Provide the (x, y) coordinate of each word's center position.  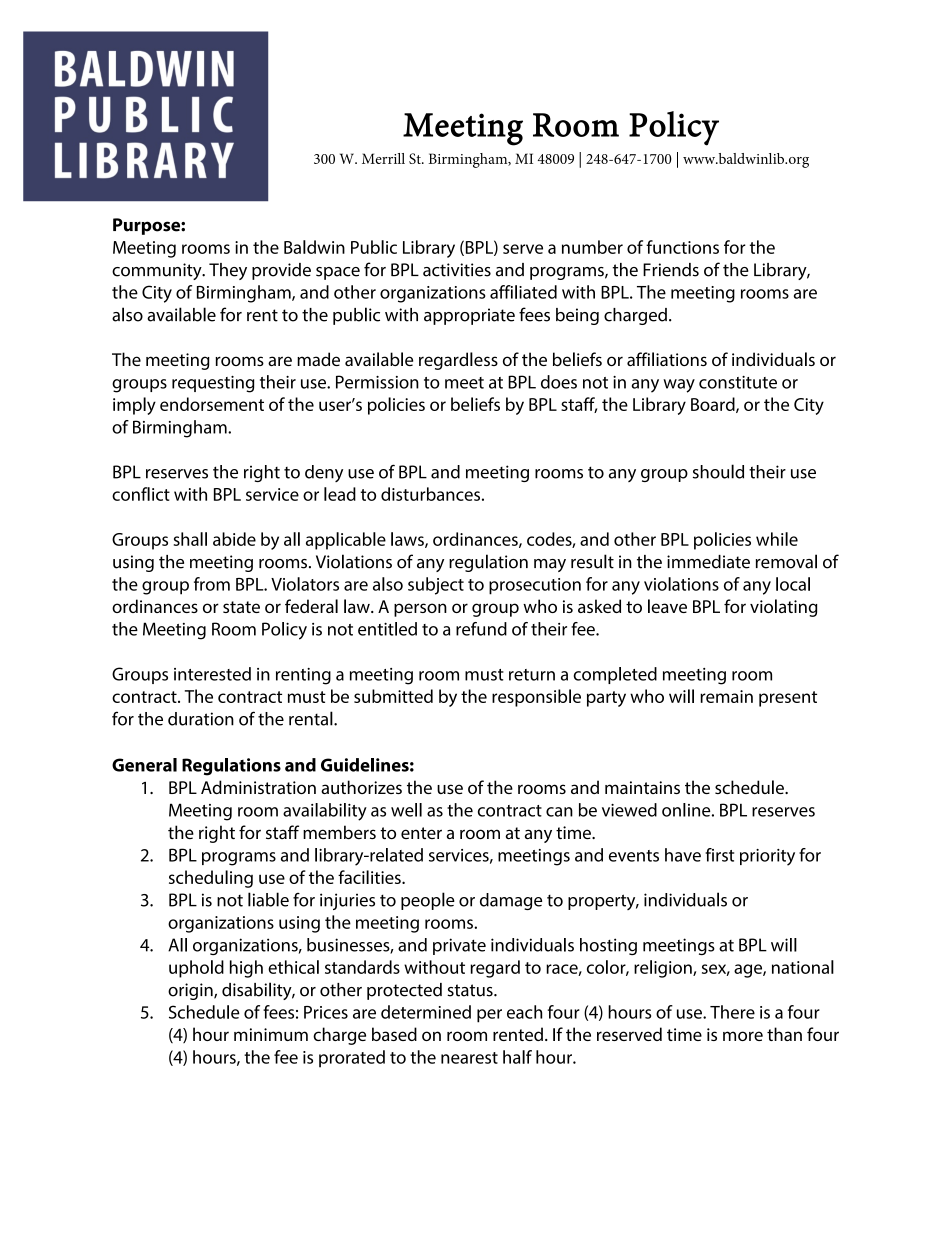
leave (667, 606)
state (241, 607)
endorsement (212, 404)
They (228, 271)
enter (421, 833)
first (719, 855)
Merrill (383, 158)
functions (682, 247)
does (559, 382)
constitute (738, 382)
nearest (469, 1058)
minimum (271, 1034)
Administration (258, 787)
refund (481, 629)
